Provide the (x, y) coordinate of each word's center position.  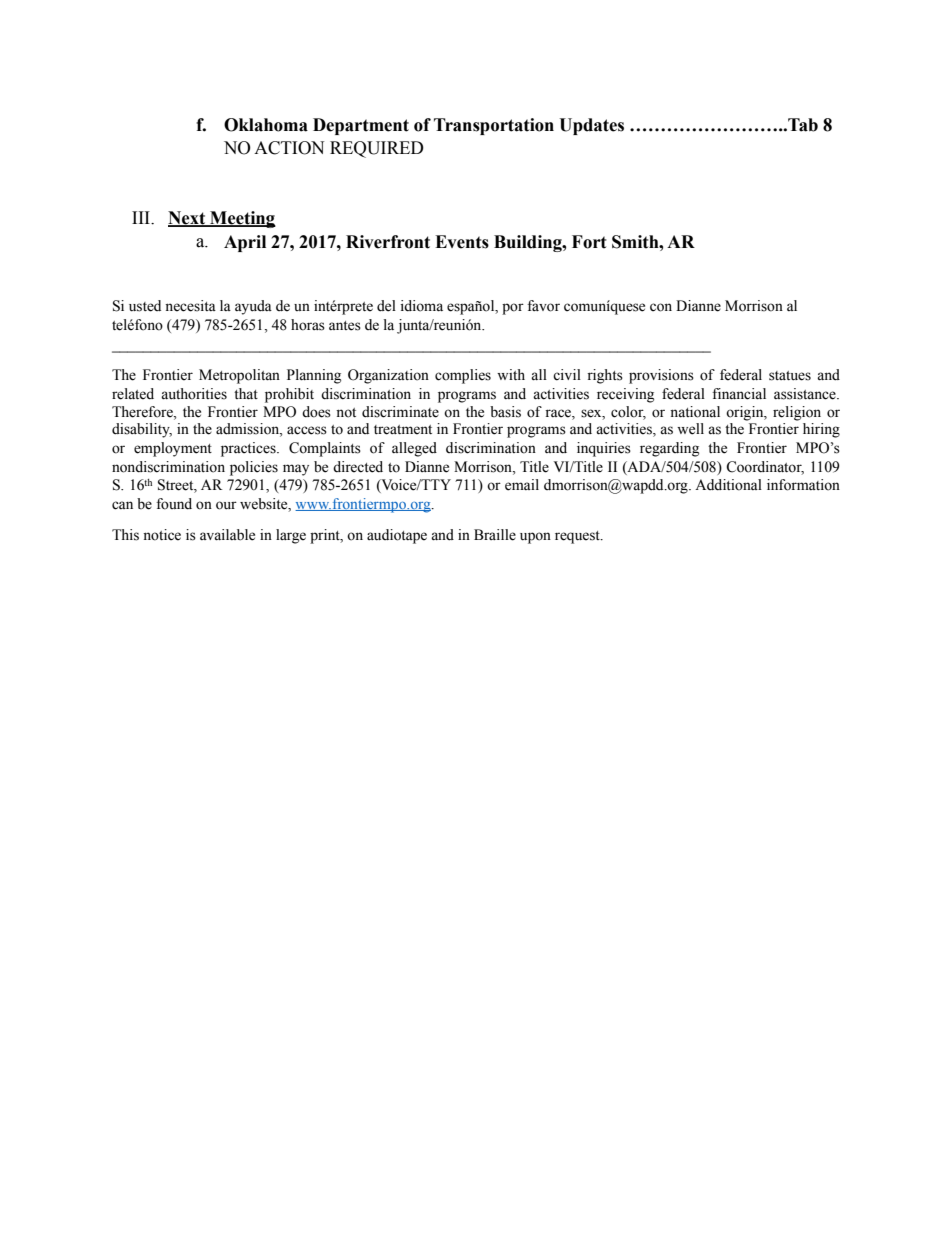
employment (173, 449)
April (245, 243)
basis (505, 412)
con (661, 307)
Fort (589, 242)
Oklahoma (266, 125)
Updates (591, 126)
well (690, 429)
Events (462, 242)
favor (543, 306)
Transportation (494, 126)
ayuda (253, 307)
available (227, 535)
